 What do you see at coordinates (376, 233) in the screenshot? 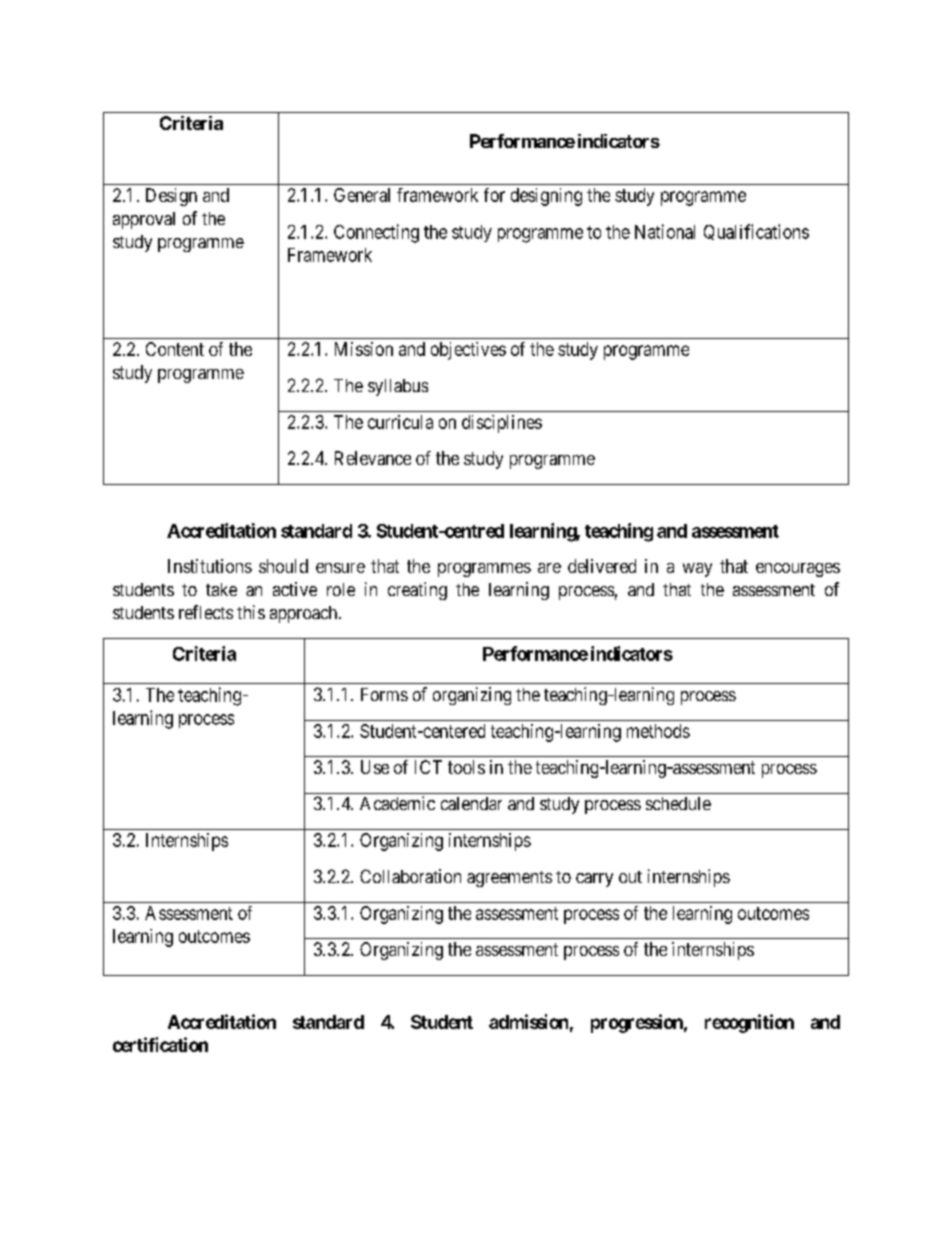
I see `Connecting` at bounding box center [376, 233].
